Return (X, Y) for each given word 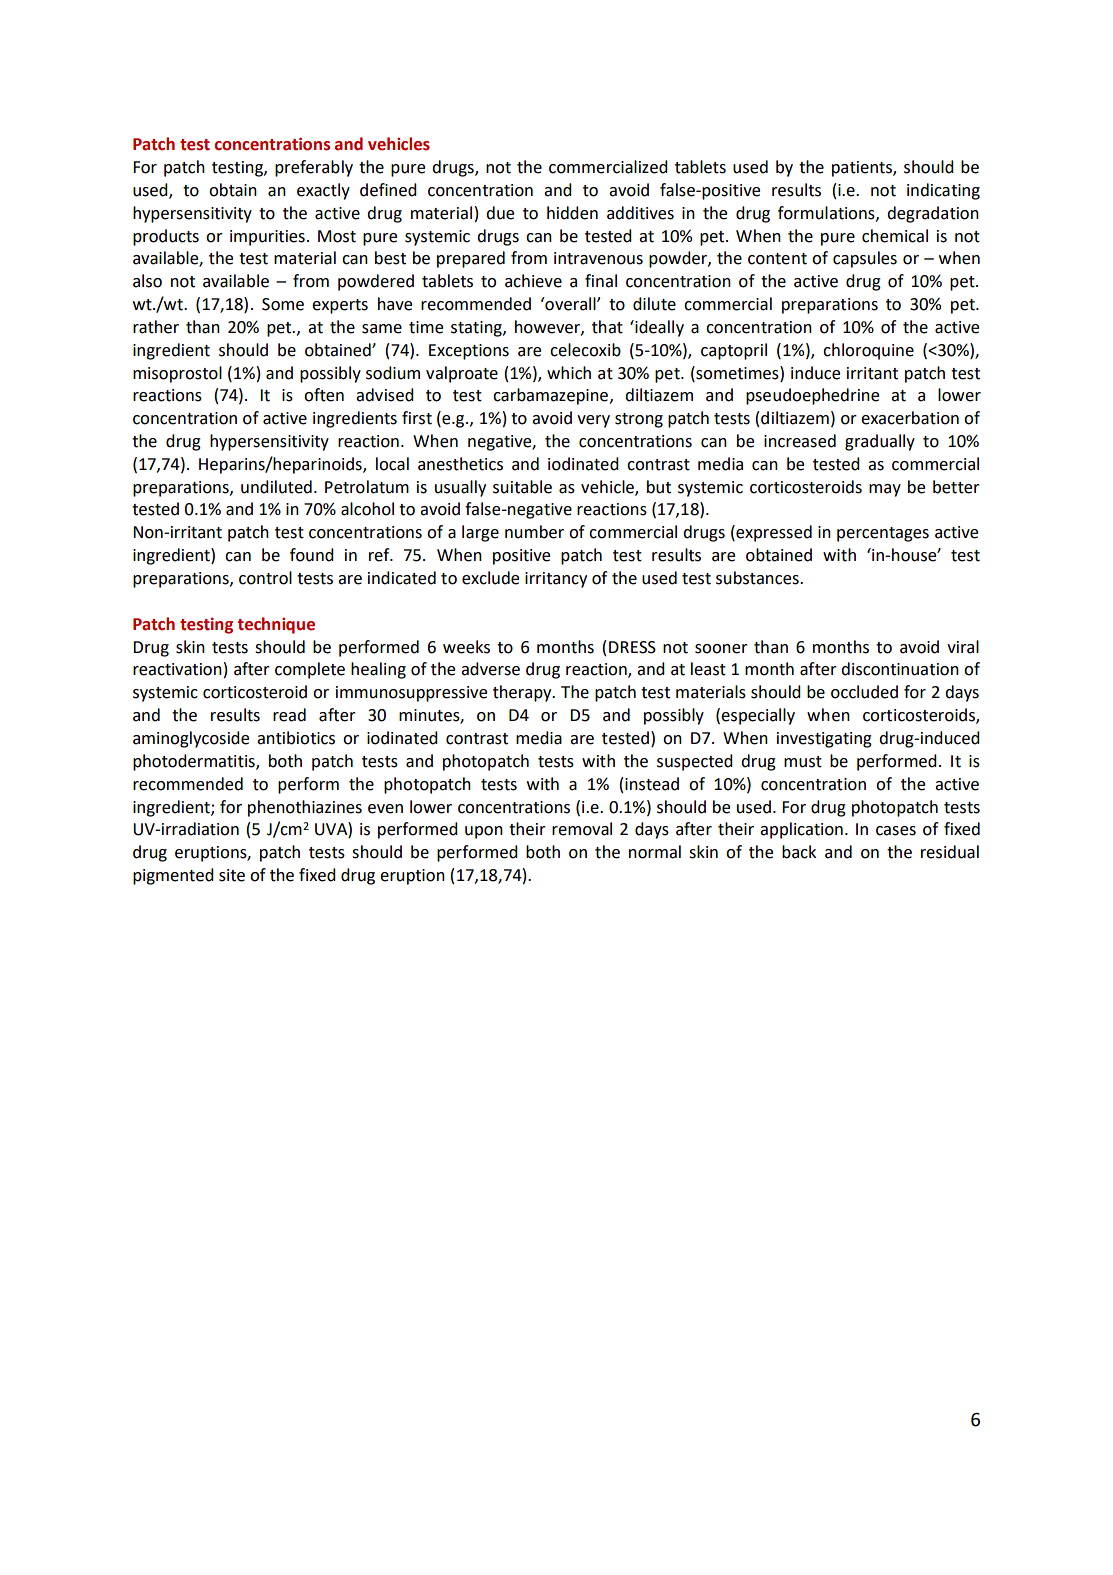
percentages (883, 534)
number (534, 532)
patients (863, 169)
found (312, 555)
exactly (323, 191)
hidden (572, 213)
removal (582, 829)
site (232, 875)
